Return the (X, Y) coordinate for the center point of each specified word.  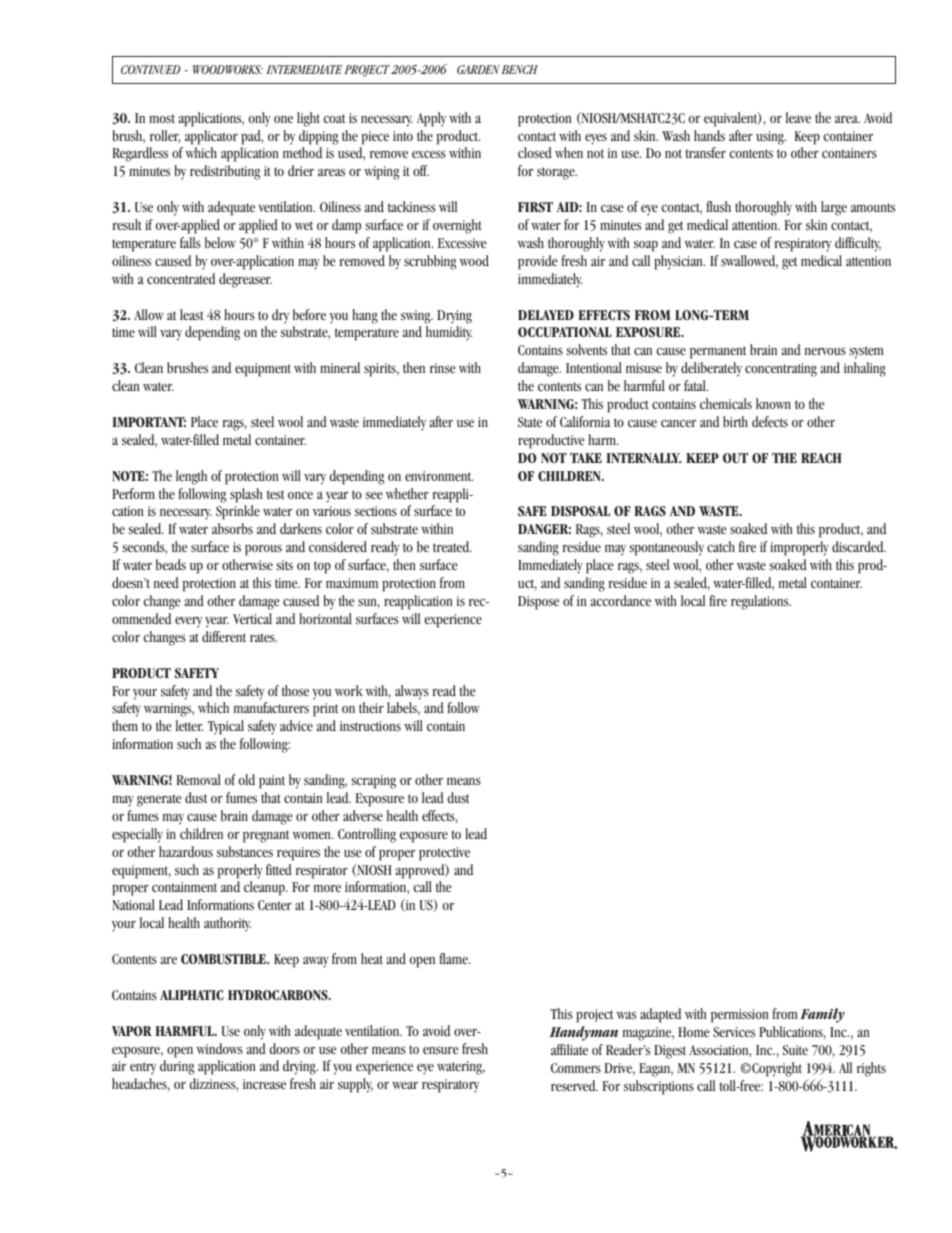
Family (822, 1015)
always (412, 692)
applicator (211, 137)
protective (444, 854)
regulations (761, 602)
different (224, 636)
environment (439, 476)
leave (798, 117)
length (191, 477)
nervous (825, 351)
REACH (821, 458)
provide (538, 262)
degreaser (245, 280)
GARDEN (478, 69)
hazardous (186, 851)
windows (220, 1048)
